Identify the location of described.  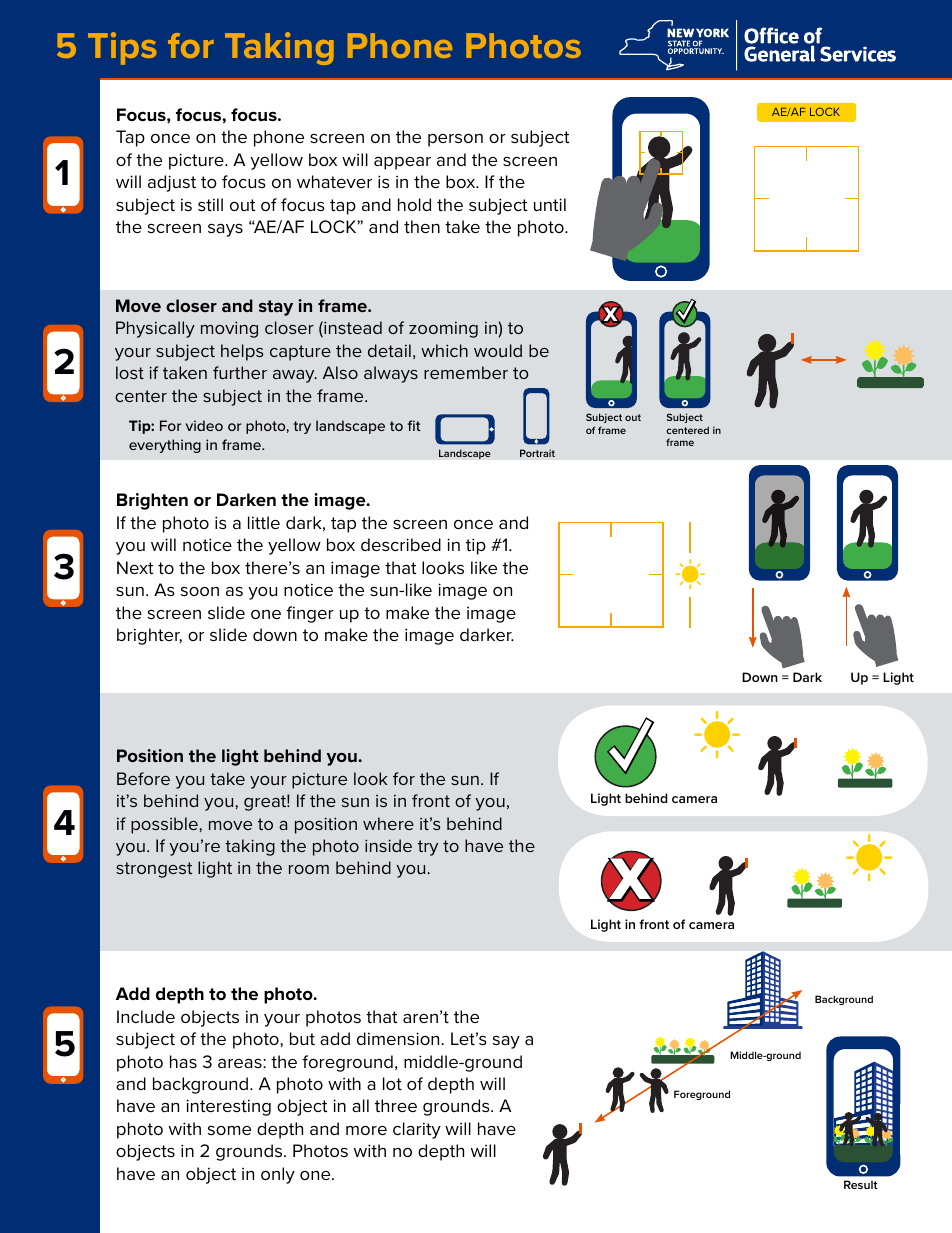
(401, 544).
